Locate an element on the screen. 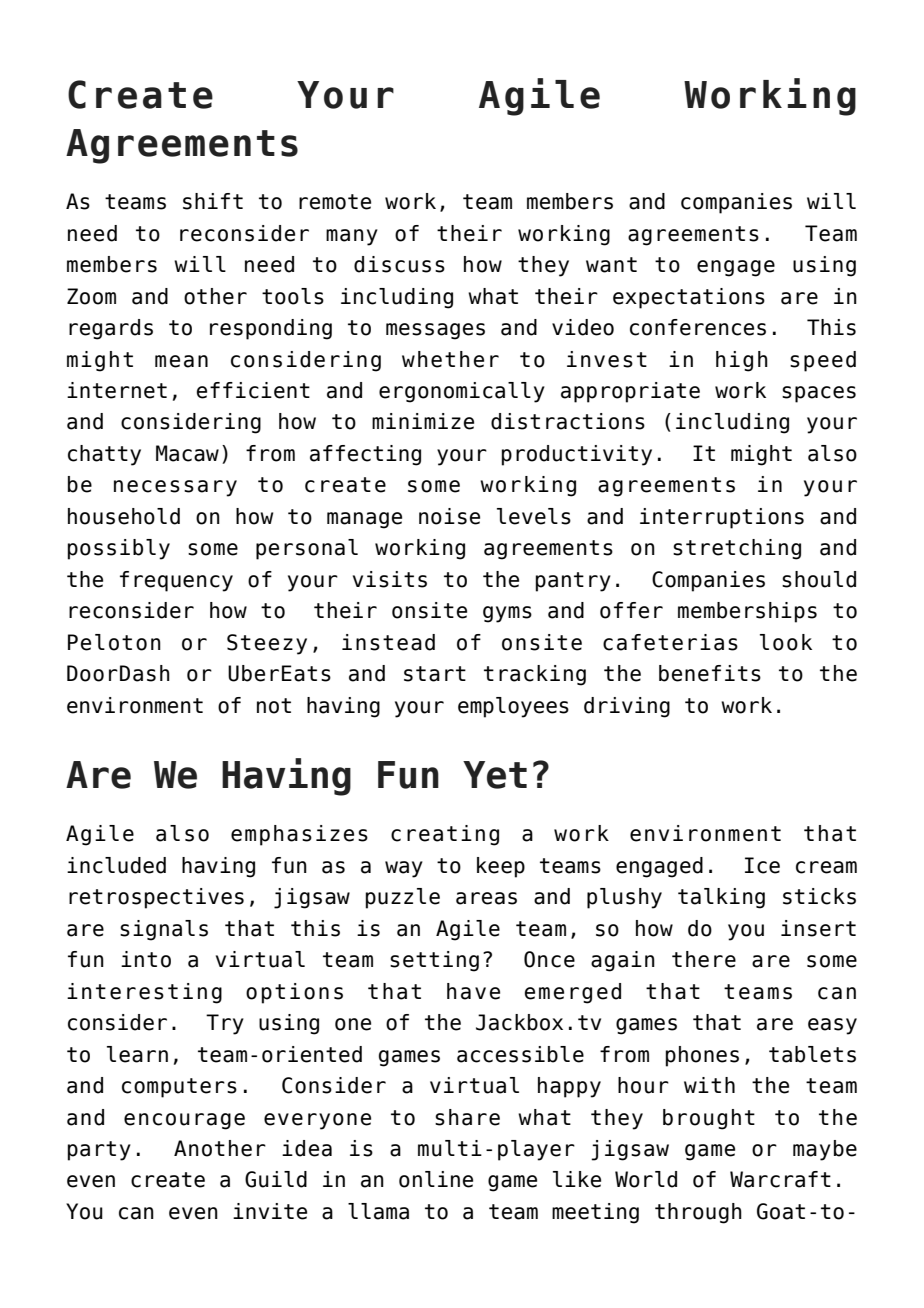 The height and width of the screenshot is (1308, 924). encourage is located at coordinates (184, 1121).
